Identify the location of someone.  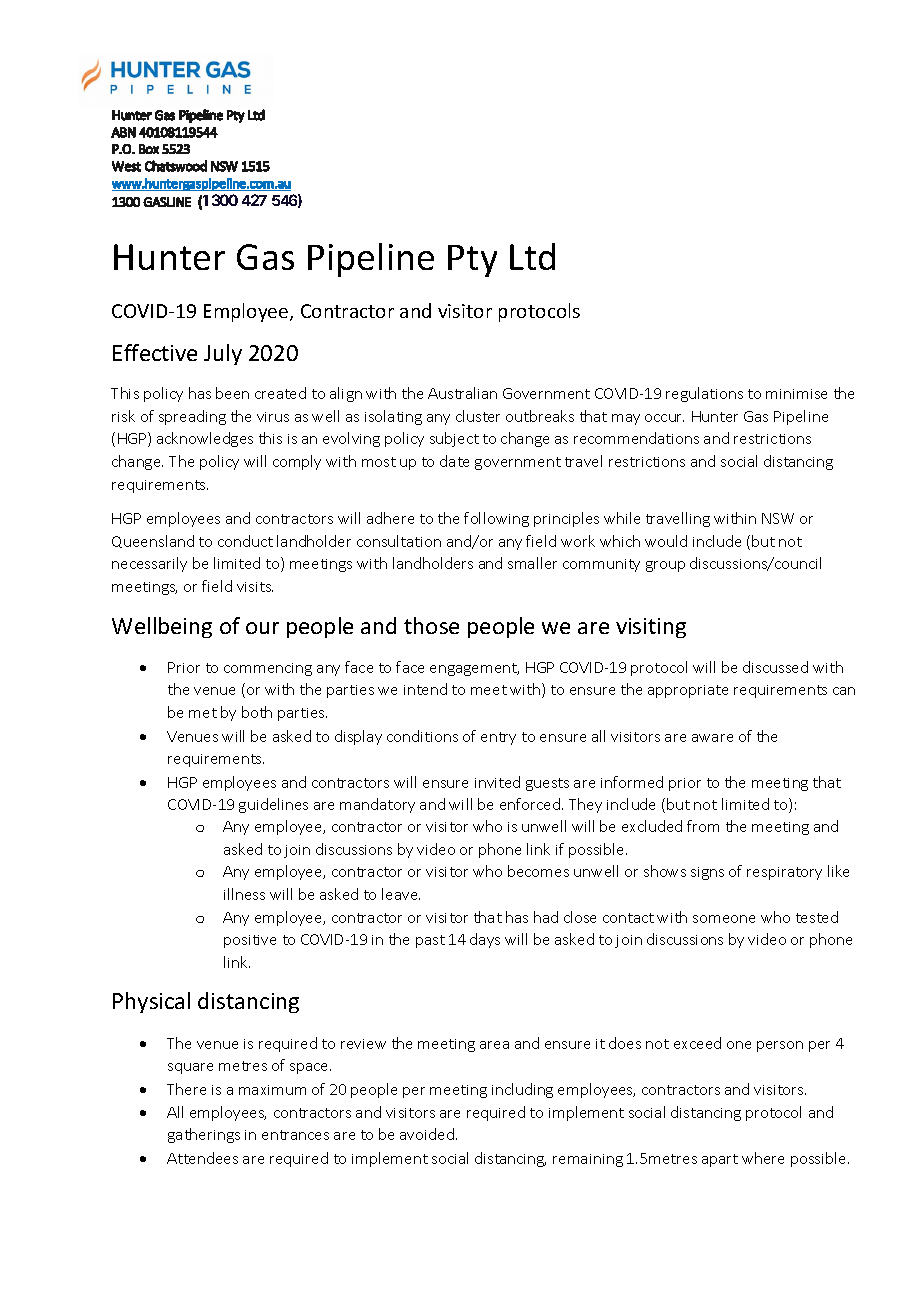
(724, 919).
